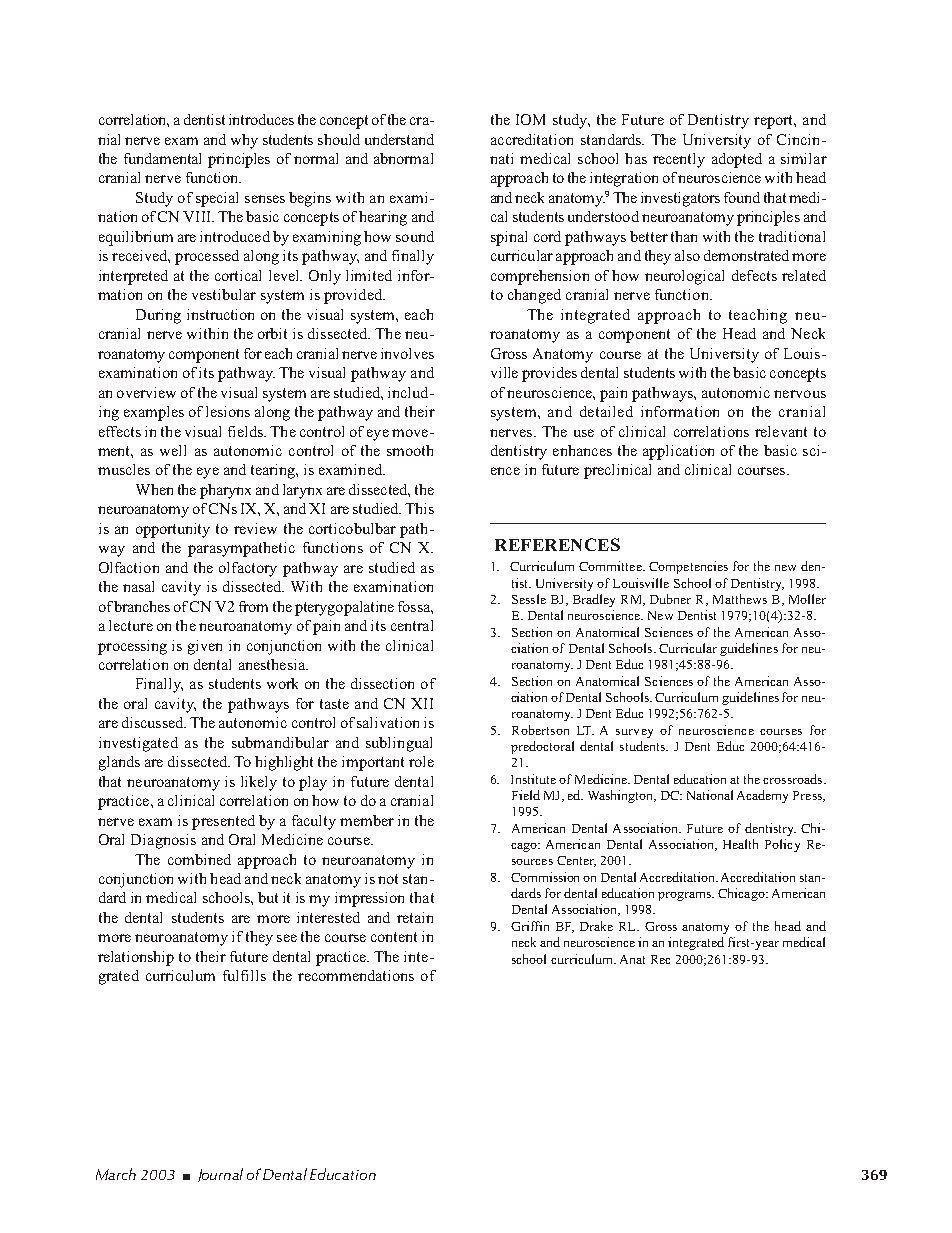 The height and width of the screenshot is (1233, 952). What do you see at coordinates (223, 822) in the screenshot?
I see `presented` at bounding box center [223, 822].
